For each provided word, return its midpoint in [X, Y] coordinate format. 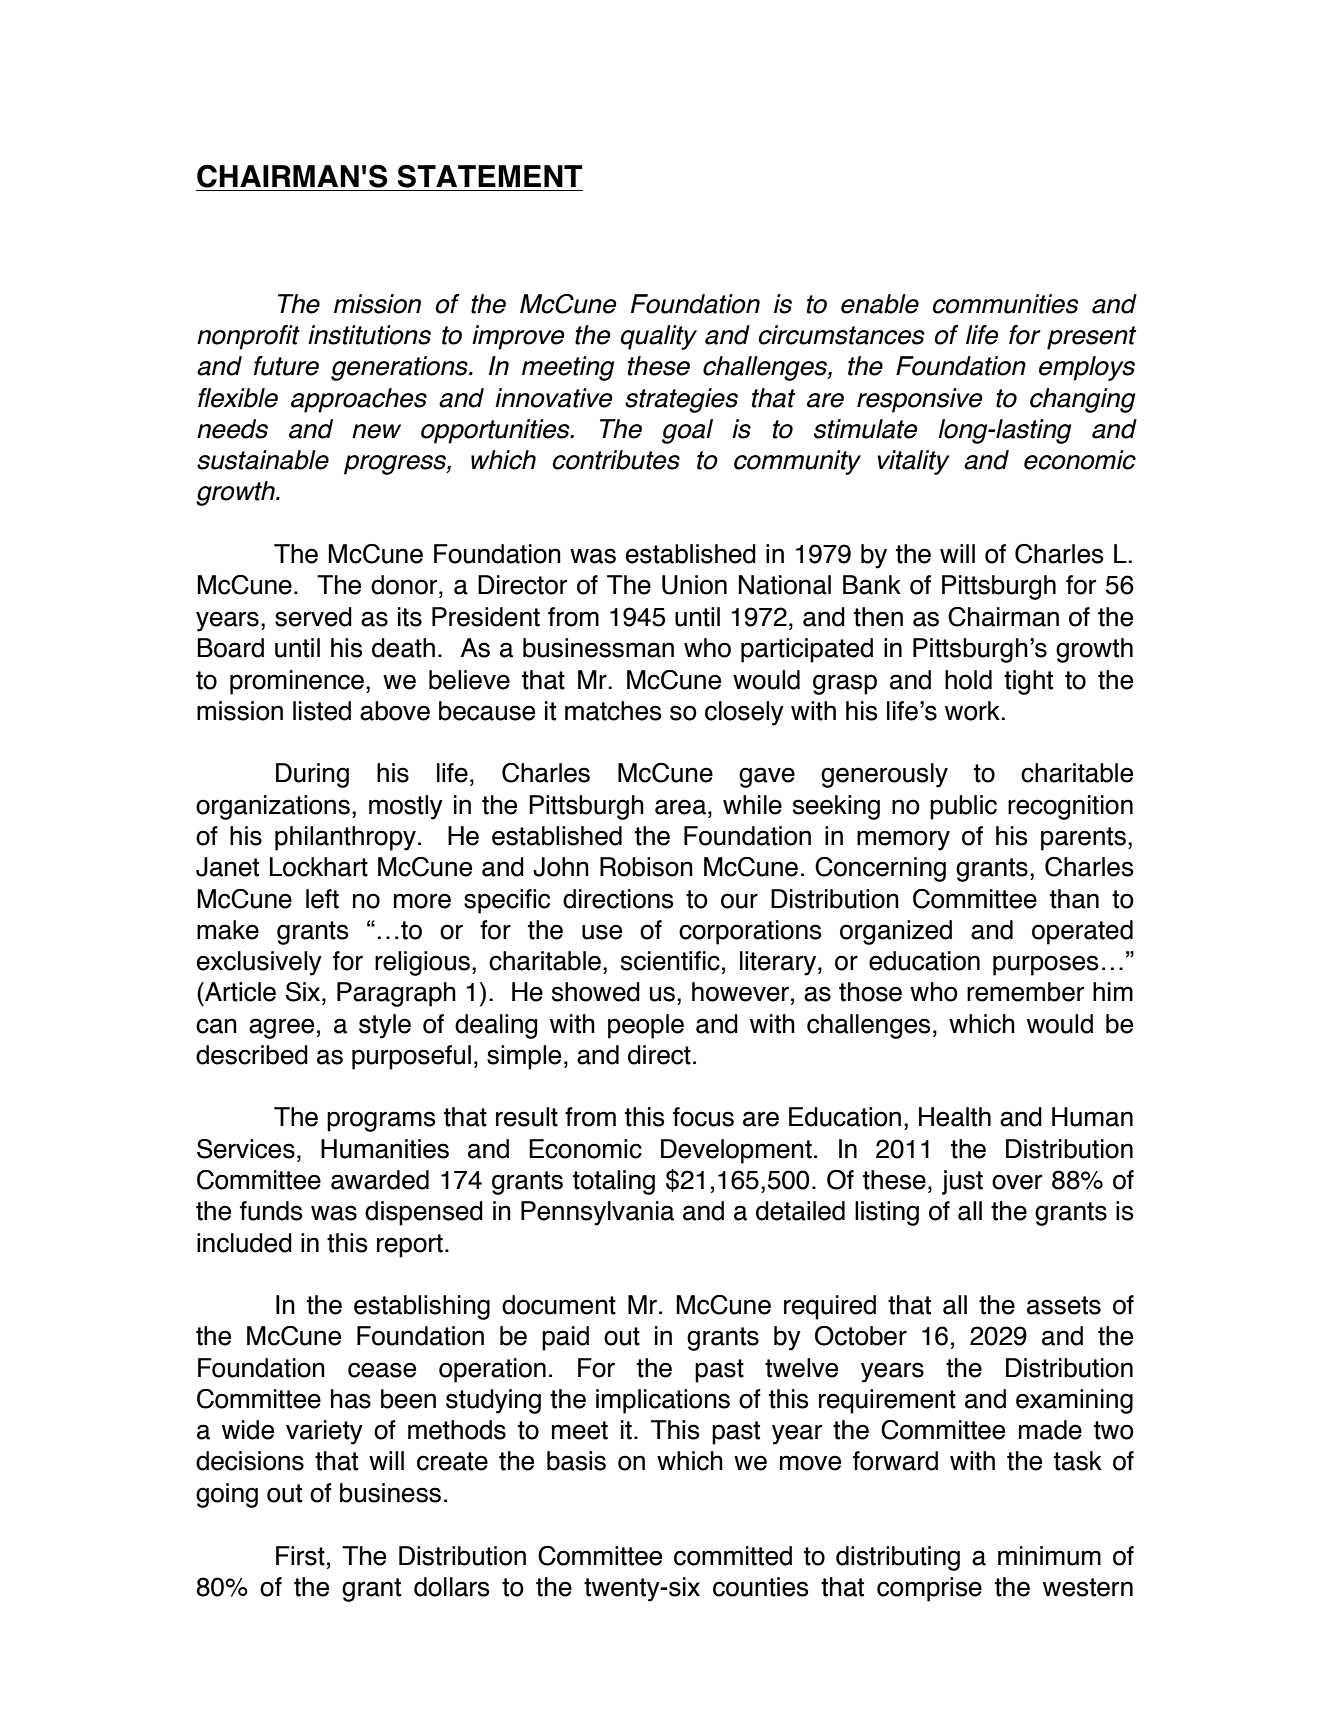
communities [1005, 304]
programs [381, 1121]
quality [658, 337]
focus [703, 1117]
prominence [297, 682]
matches [613, 711]
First [300, 1556]
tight [1028, 682]
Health [955, 1117]
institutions [369, 335]
